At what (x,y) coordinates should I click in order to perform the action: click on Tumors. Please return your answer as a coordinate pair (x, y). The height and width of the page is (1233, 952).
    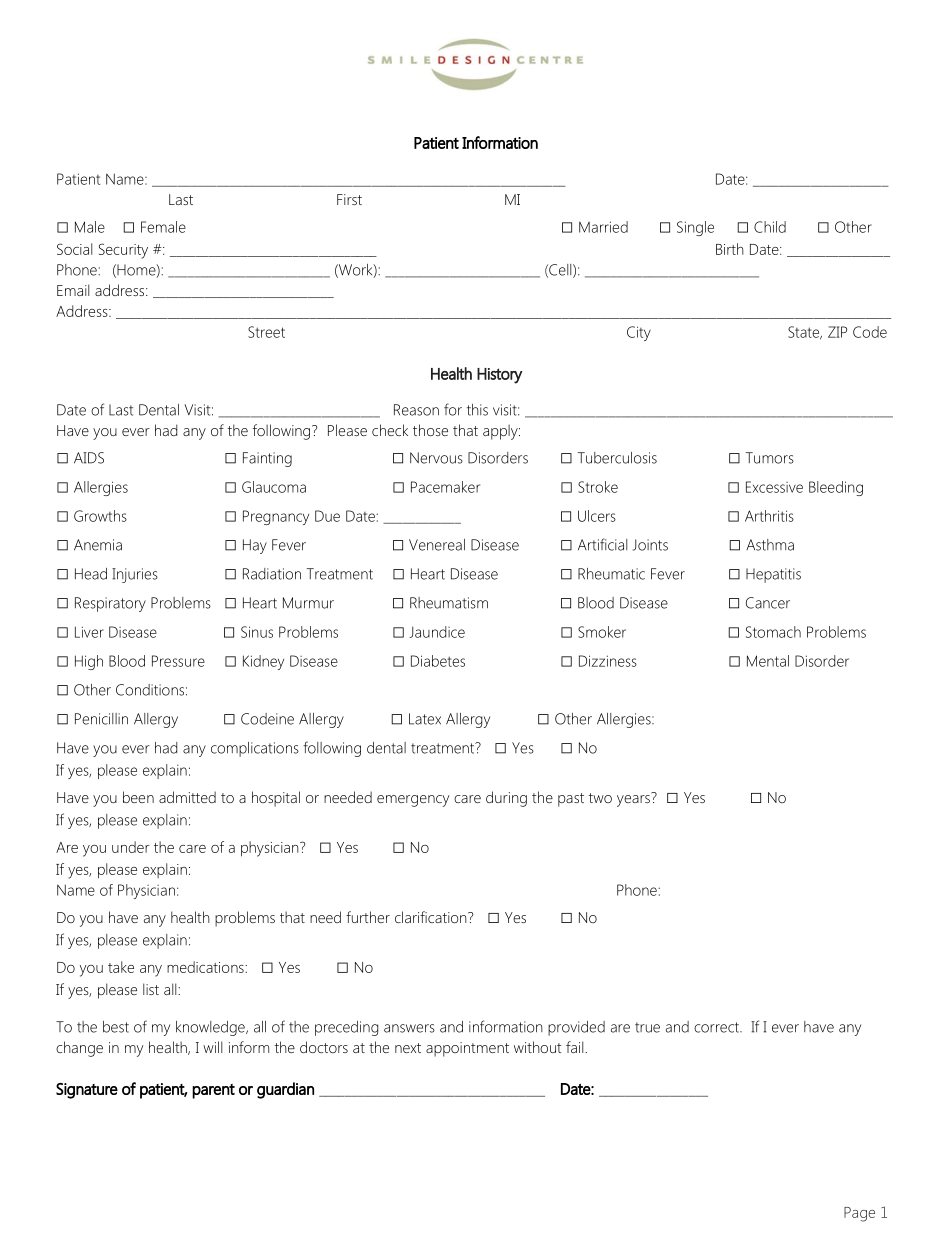
    Looking at the image, I should click on (770, 458).
